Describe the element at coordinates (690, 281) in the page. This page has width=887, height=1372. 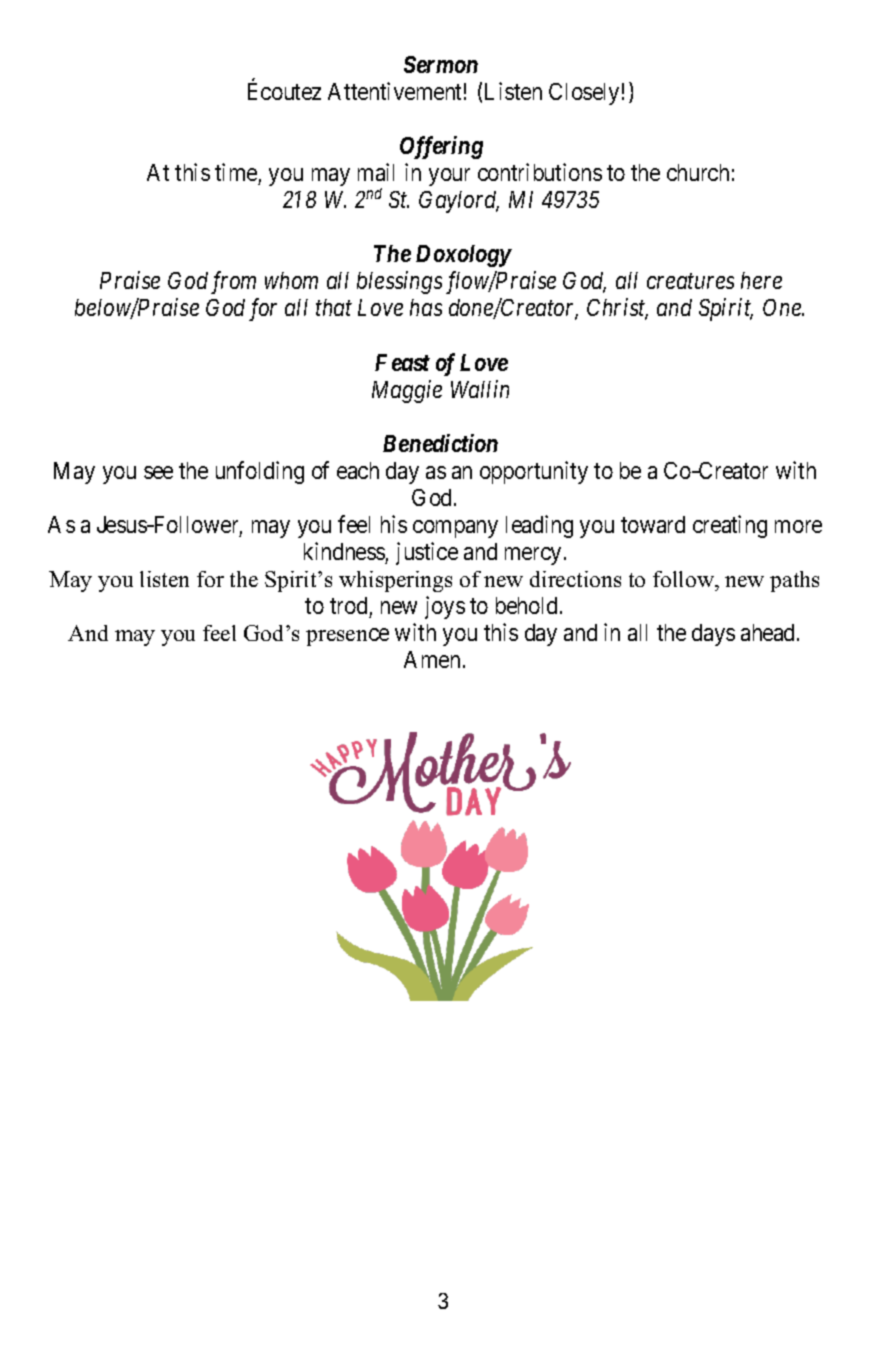
I see `creatures` at that location.
